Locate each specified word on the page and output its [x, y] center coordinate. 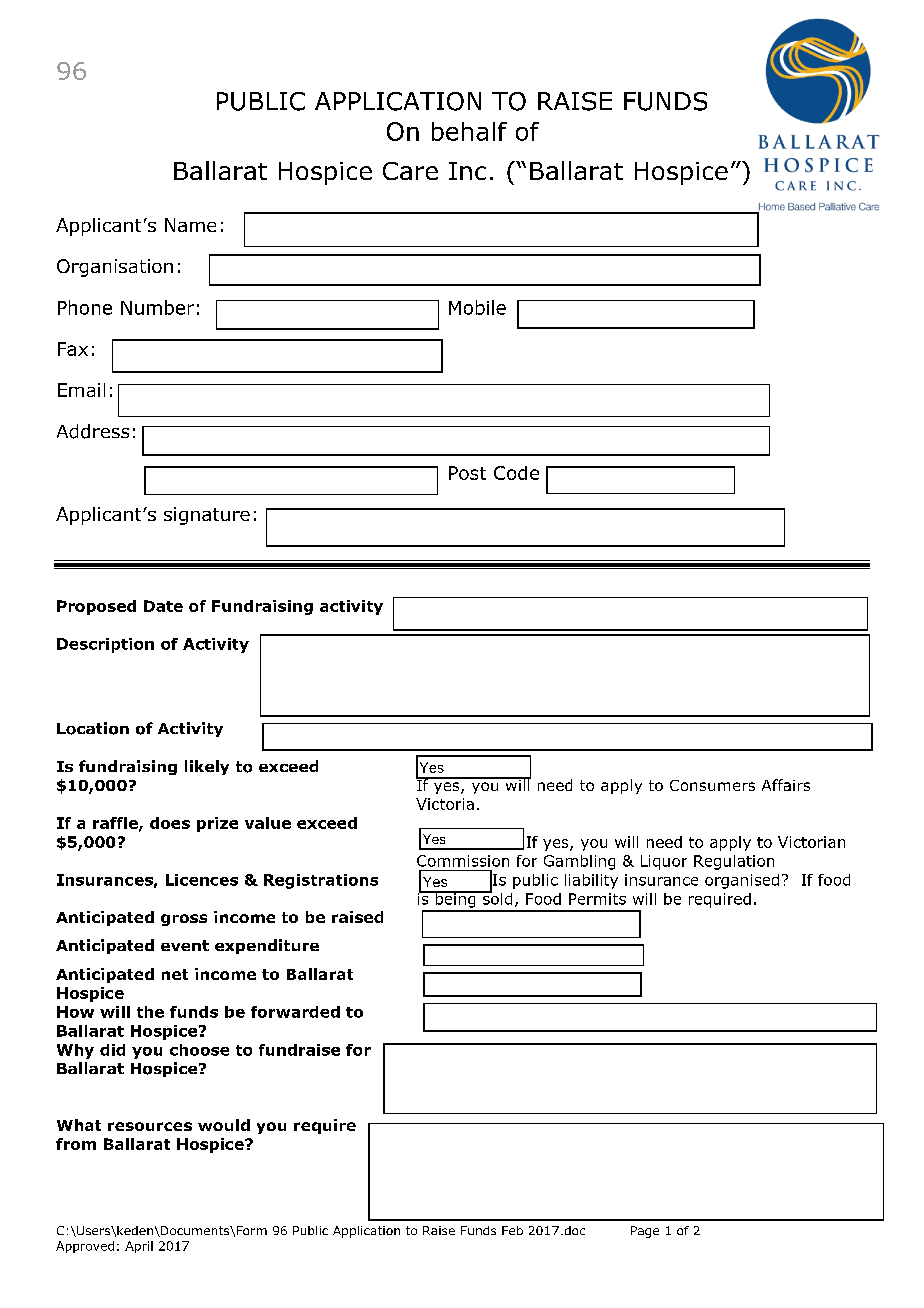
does [170, 823]
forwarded [295, 1012]
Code [516, 473]
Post [467, 473]
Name [190, 225]
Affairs [786, 785]
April [139, 1247]
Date [163, 606]
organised [742, 881]
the [150, 1012]
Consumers [712, 785]
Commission [463, 861]
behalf [469, 131]
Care [410, 171]
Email [81, 390]
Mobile [477, 307]
